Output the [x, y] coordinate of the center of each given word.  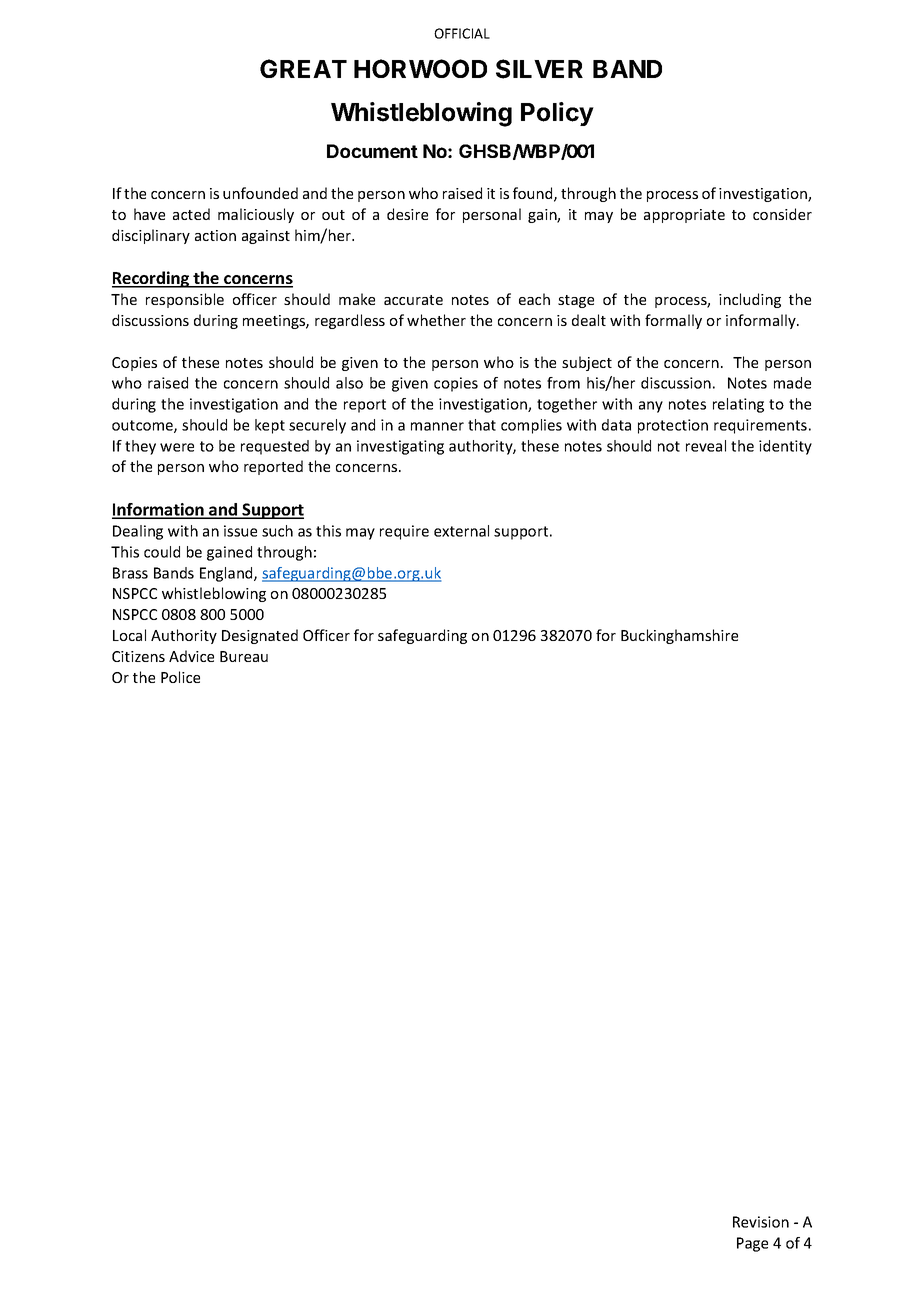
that [482, 425]
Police [180, 677]
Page [752, 1244]
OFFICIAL [462, 33]
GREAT [303, 68]
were [177, 447]
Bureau [244, 656]
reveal [706, 446]
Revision [761, 1222]
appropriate [684, 216]
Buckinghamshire [679, 636]
